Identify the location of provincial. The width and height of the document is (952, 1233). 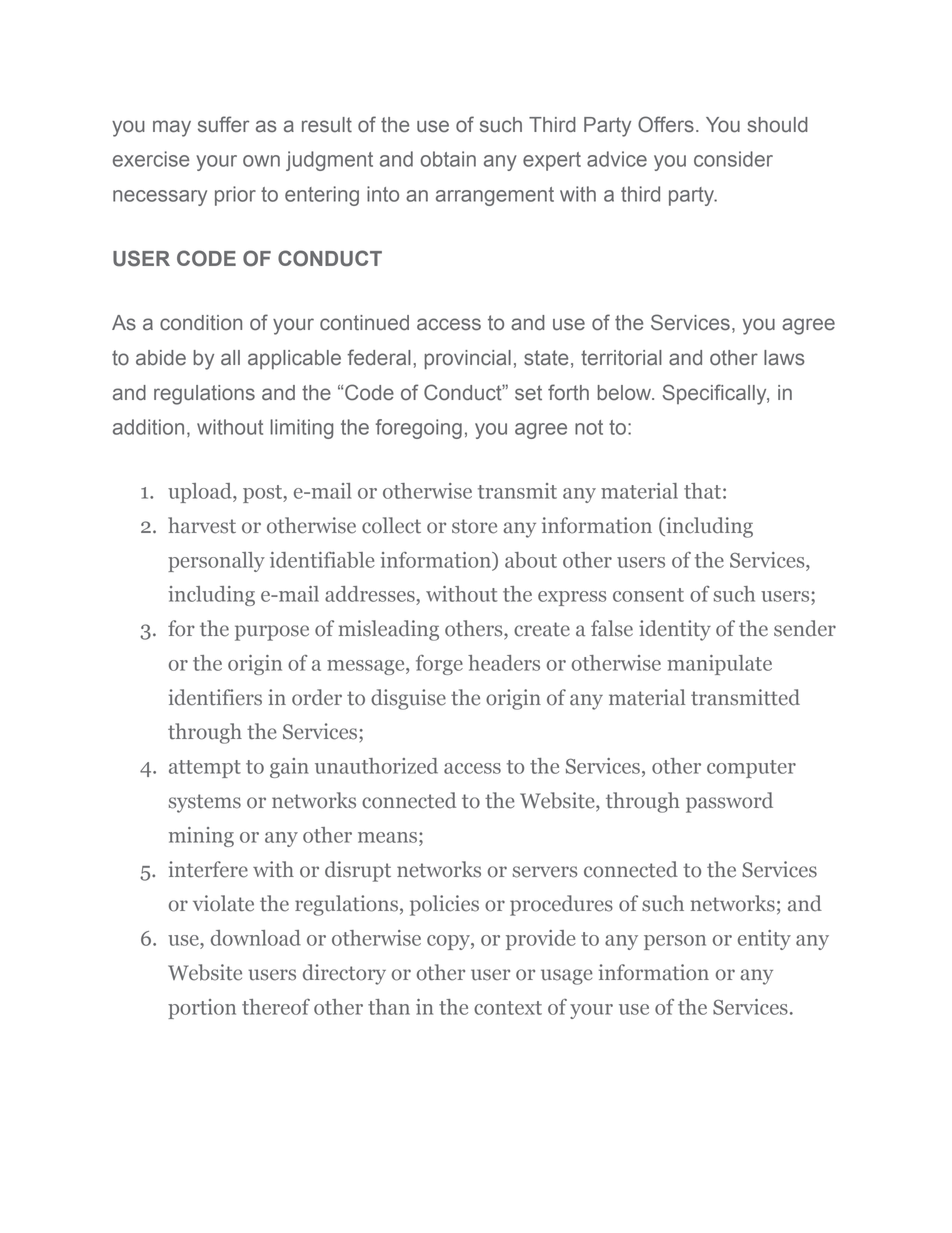
(468, 359).
